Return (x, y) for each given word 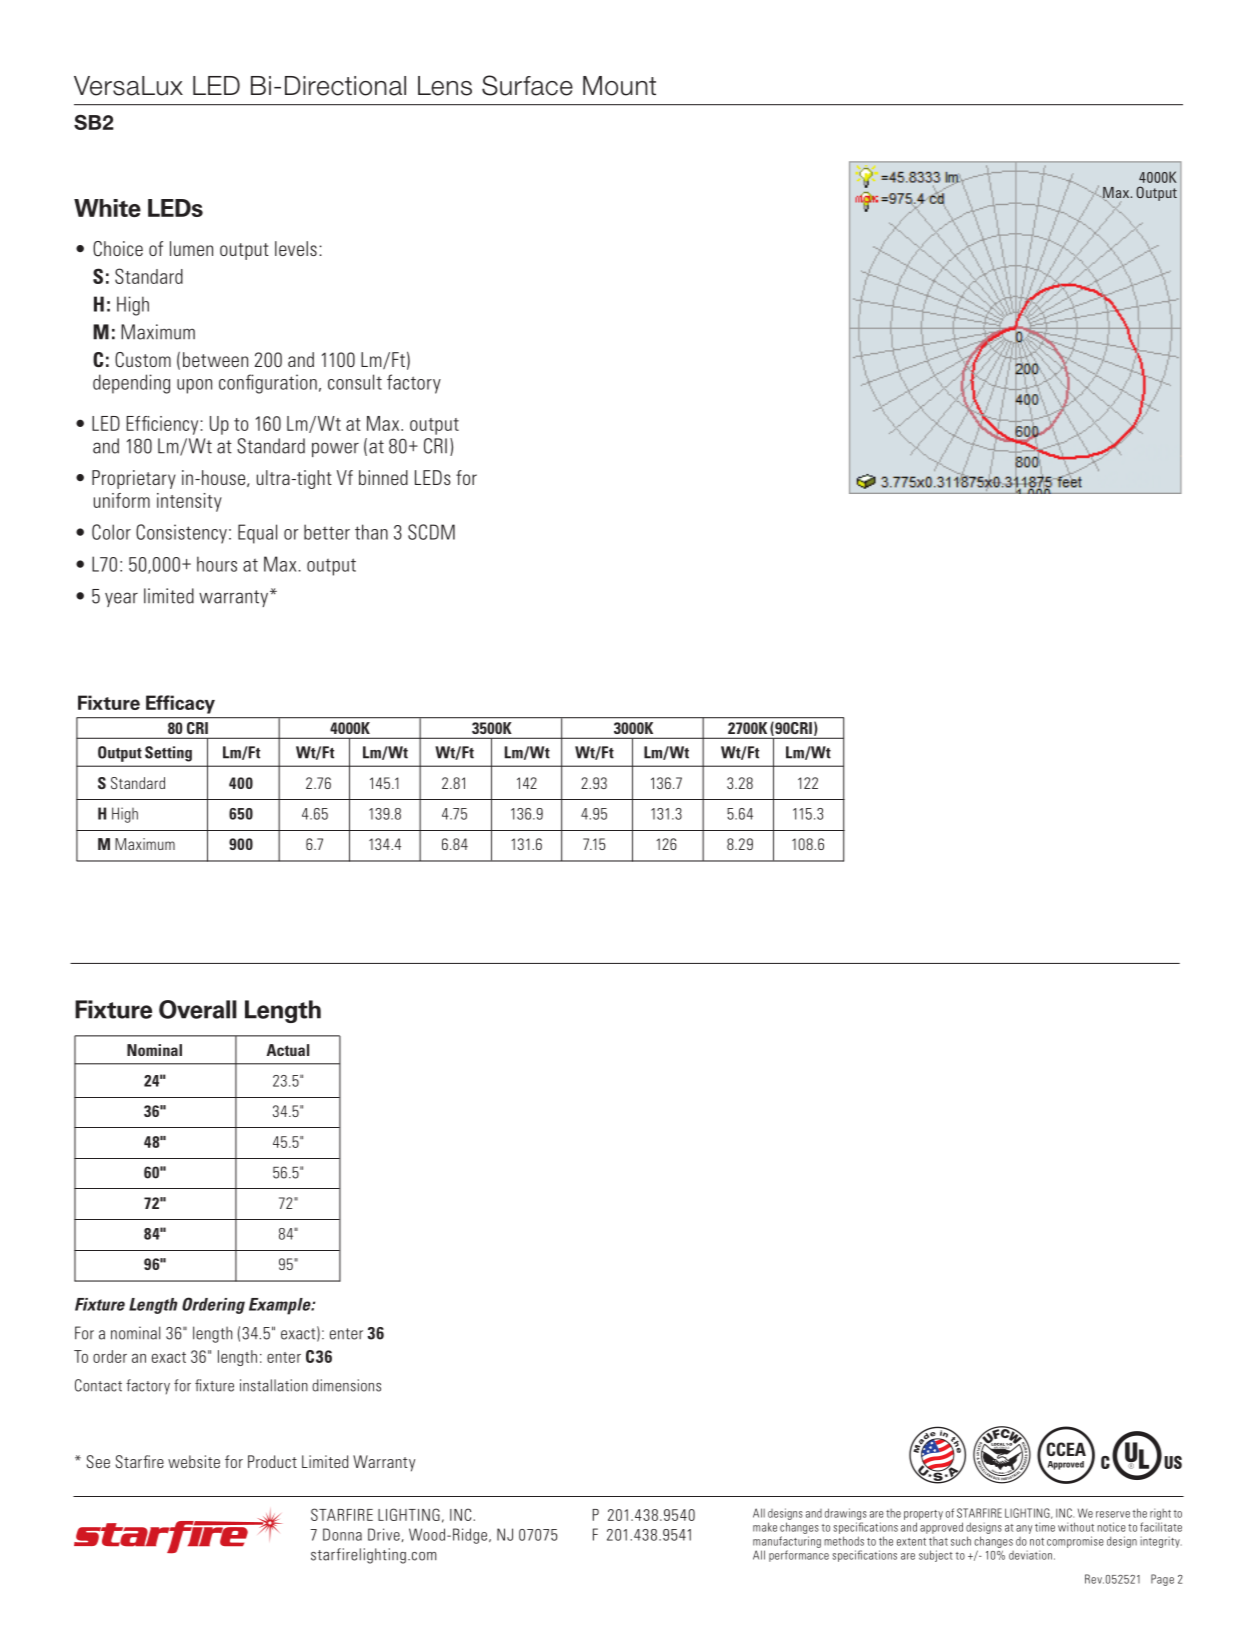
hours (217, 564)
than (371, 532)
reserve (1113, 1514)
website (194, 1461)
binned (383, 477)
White (107, 208)
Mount (619, 86)
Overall (198, 1009)
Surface (527, 85)
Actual (287, 1050)
